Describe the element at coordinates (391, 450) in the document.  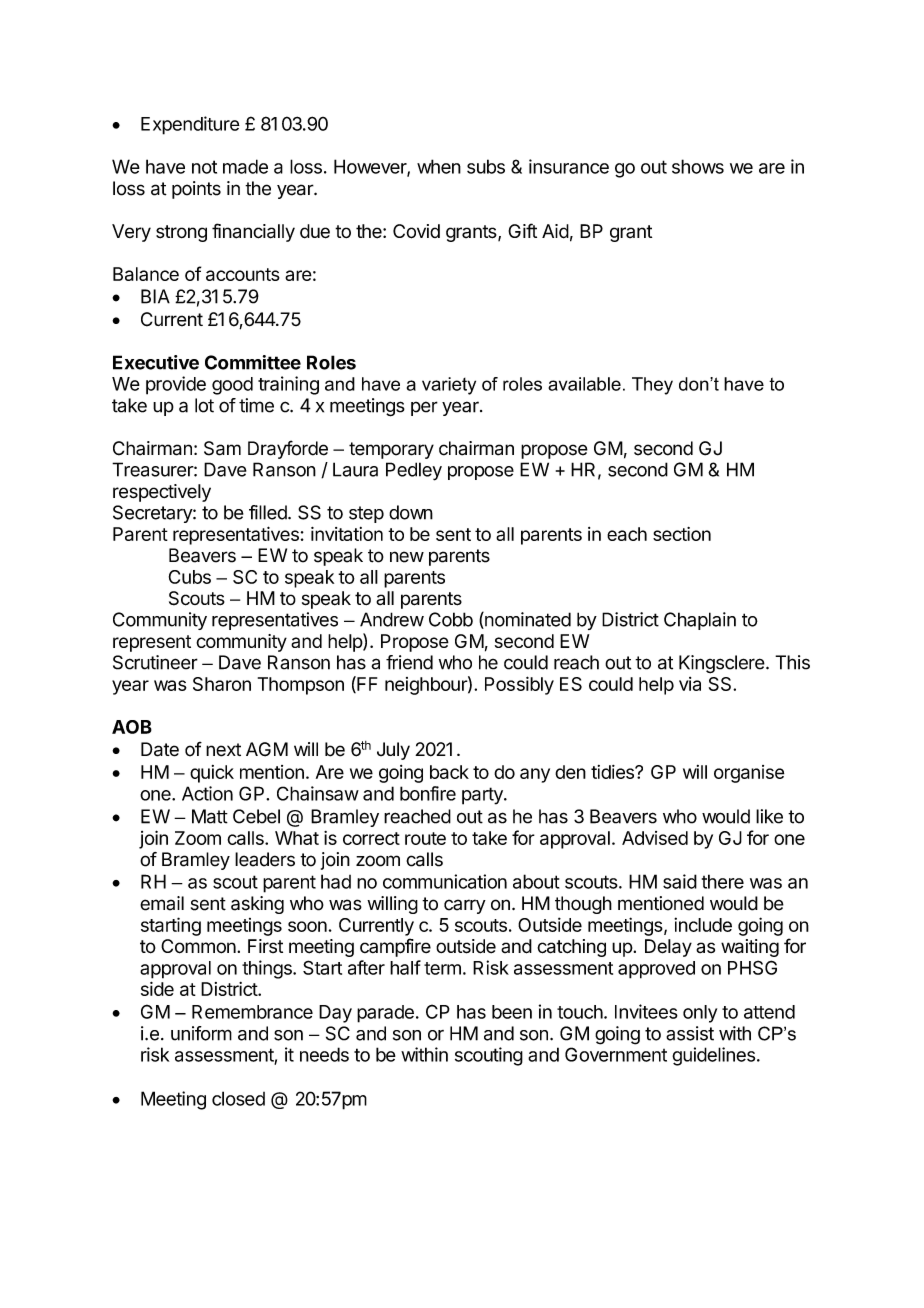
I see `temporary` at that location.
